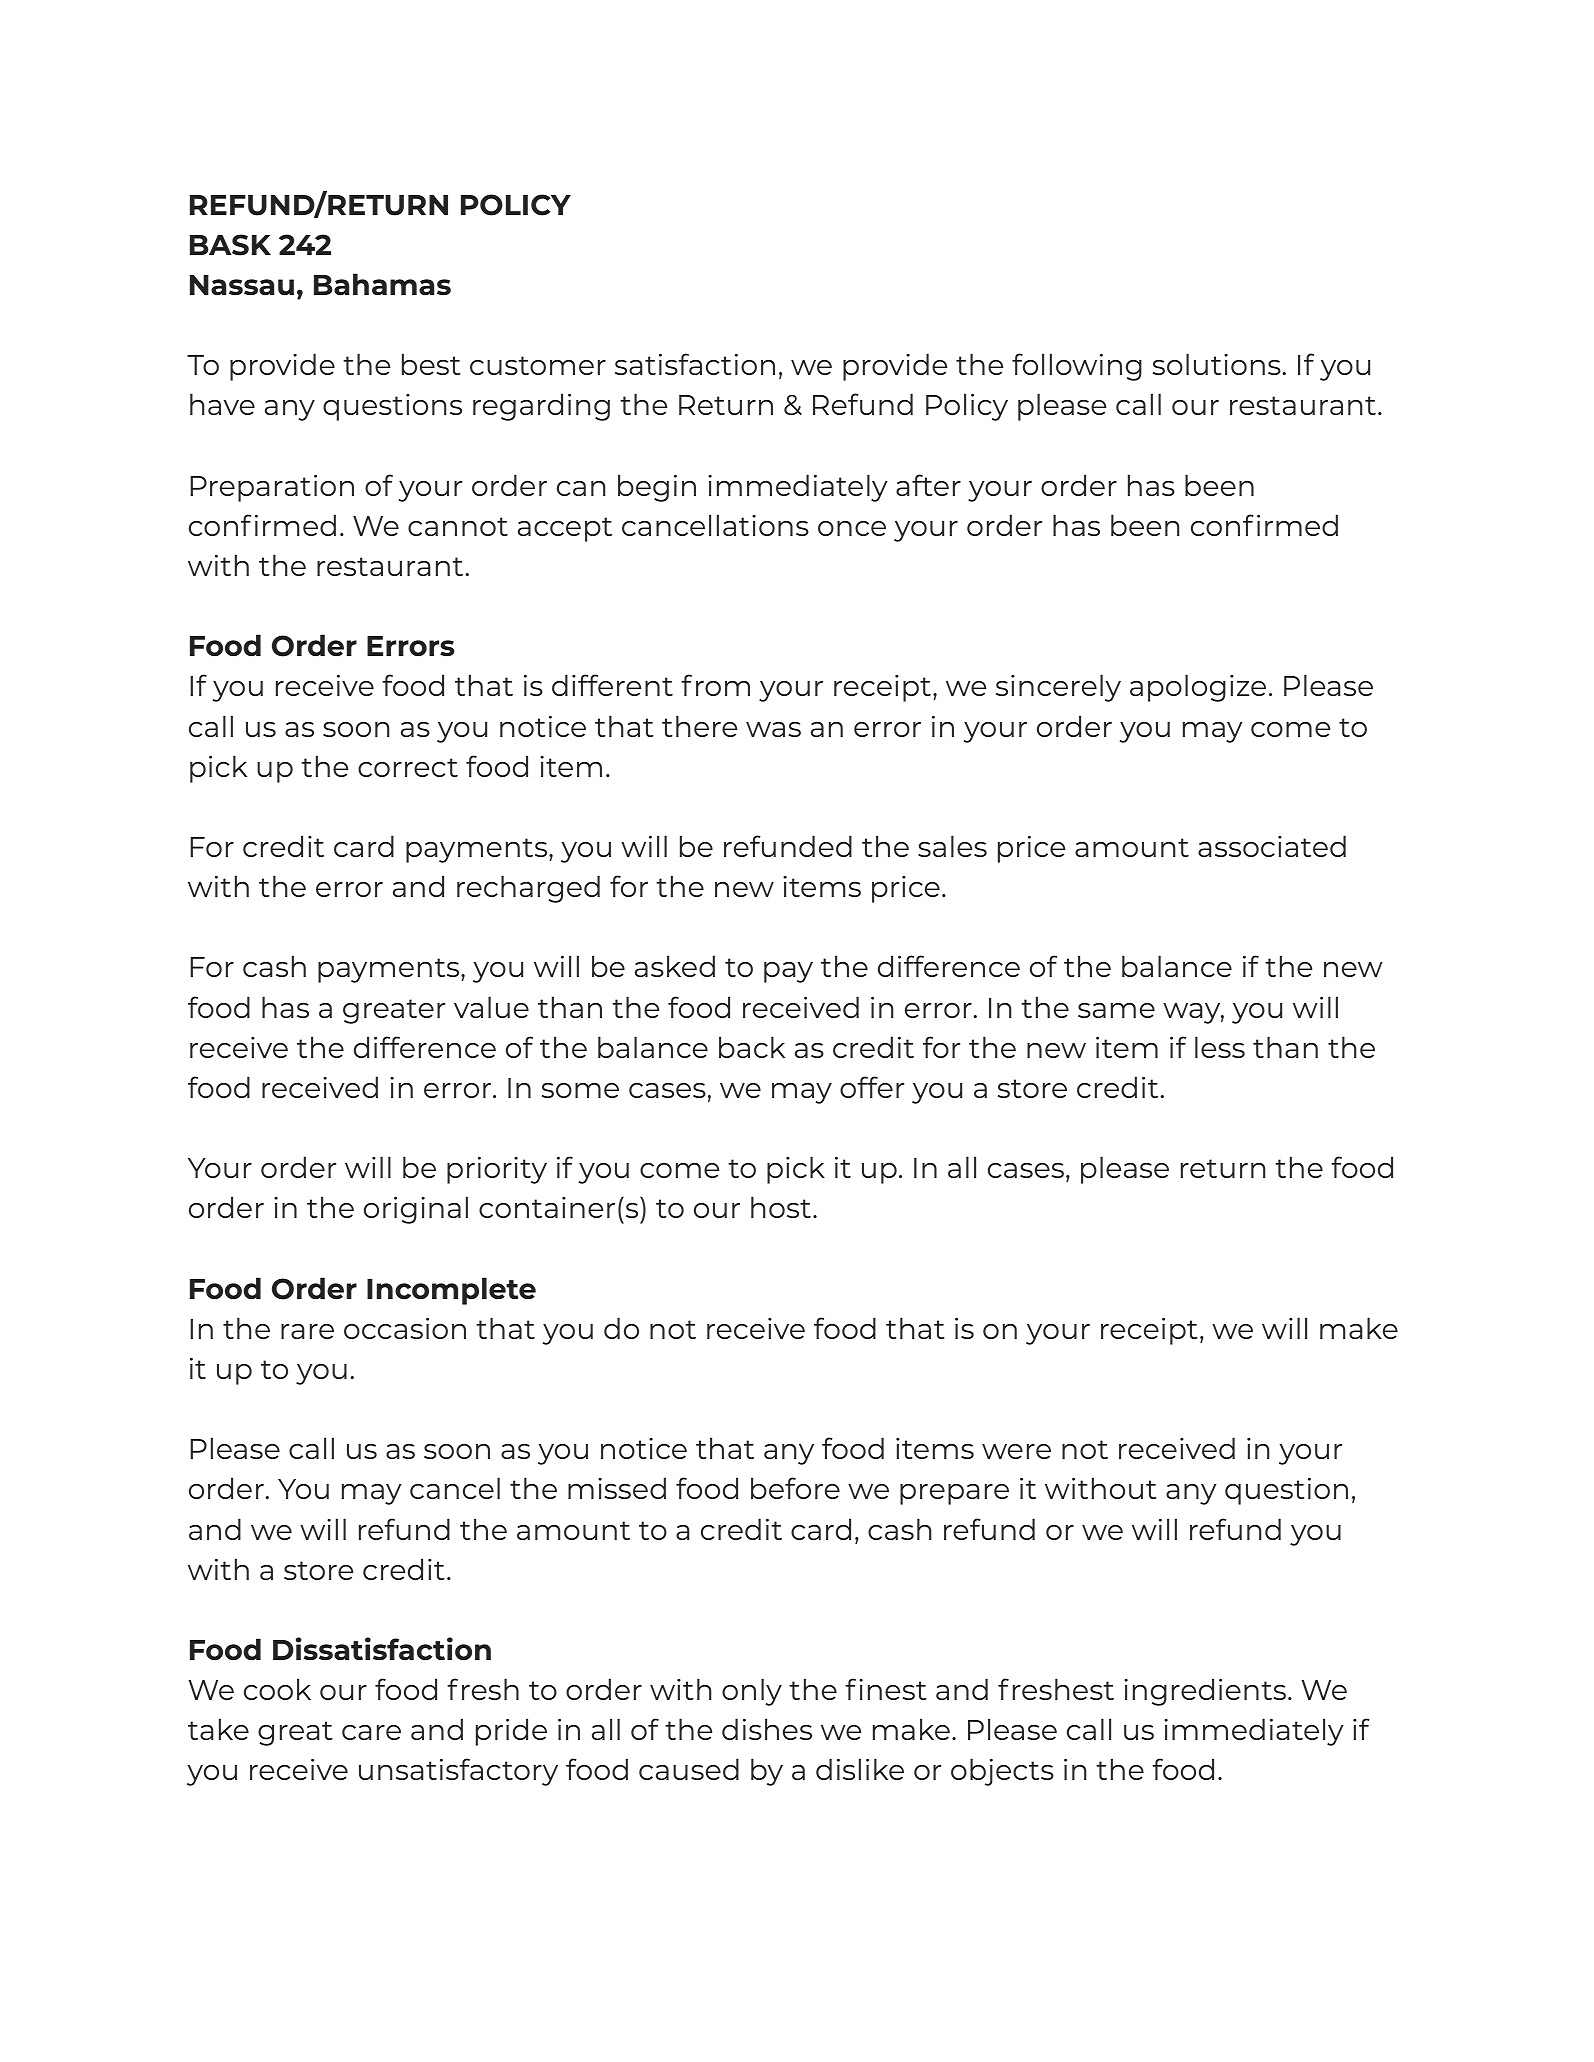  What do you see at coordinates (408, 767) in the screenshot?
I see `correct` at bounding box center [408, 767].
